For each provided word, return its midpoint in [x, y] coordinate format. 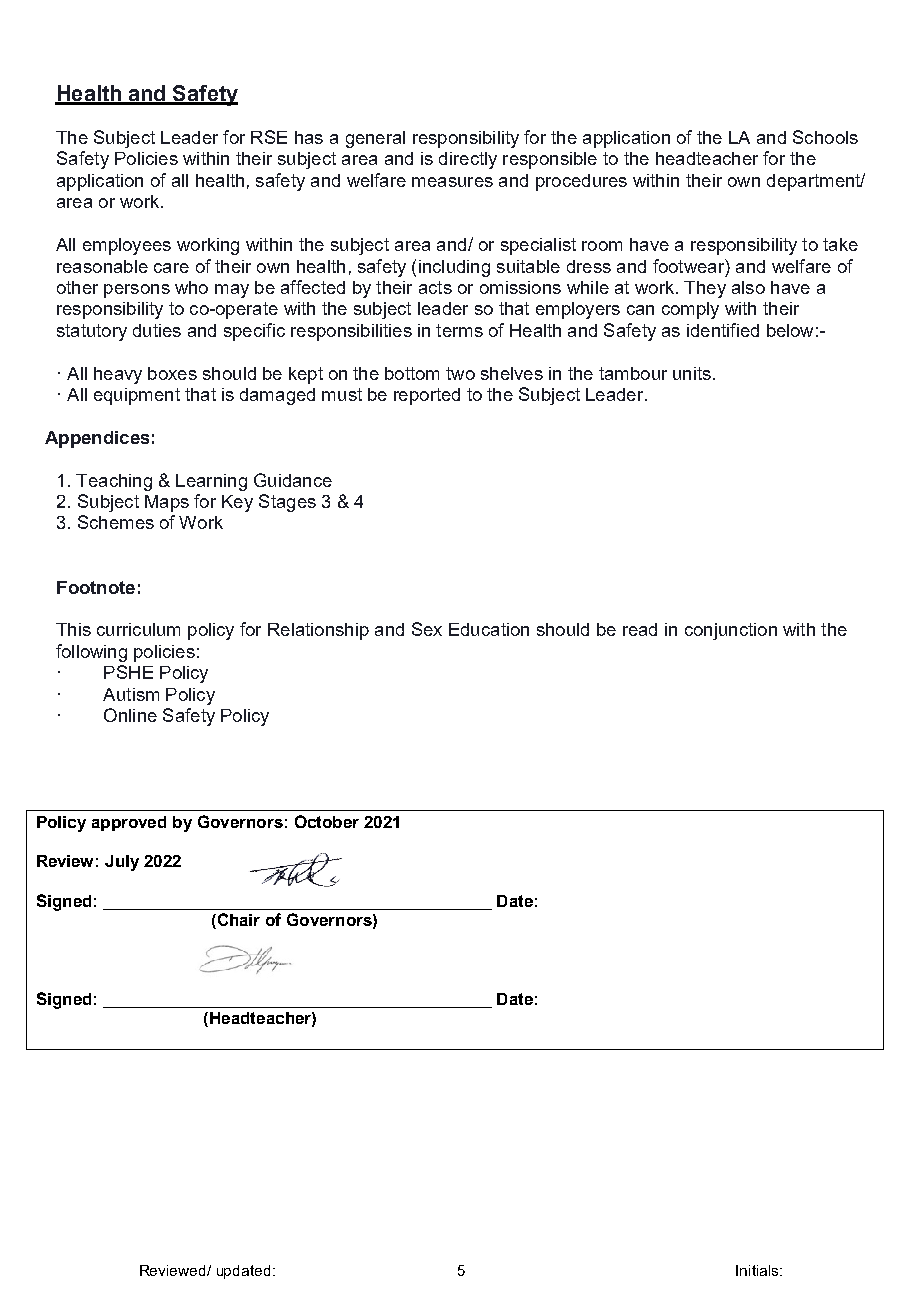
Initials [758, 1270]
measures [452, 182]
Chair [237, 921]
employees [127, 246]
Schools [825, 137]
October [327, 821]
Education [489, 629]
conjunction [731, 631]
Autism [131, 694]
